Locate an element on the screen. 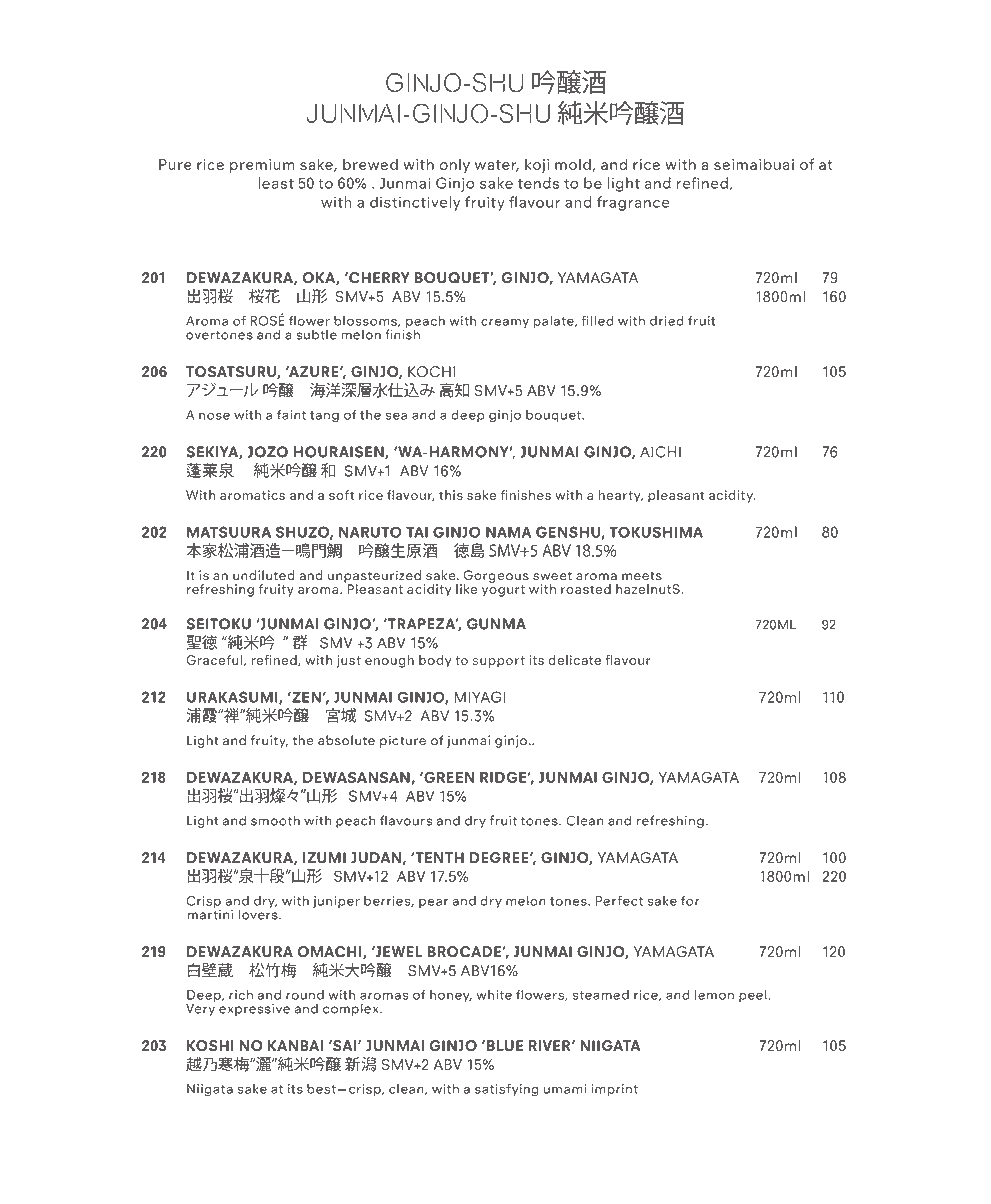  fragrance is located at coordinates (633, 203).
